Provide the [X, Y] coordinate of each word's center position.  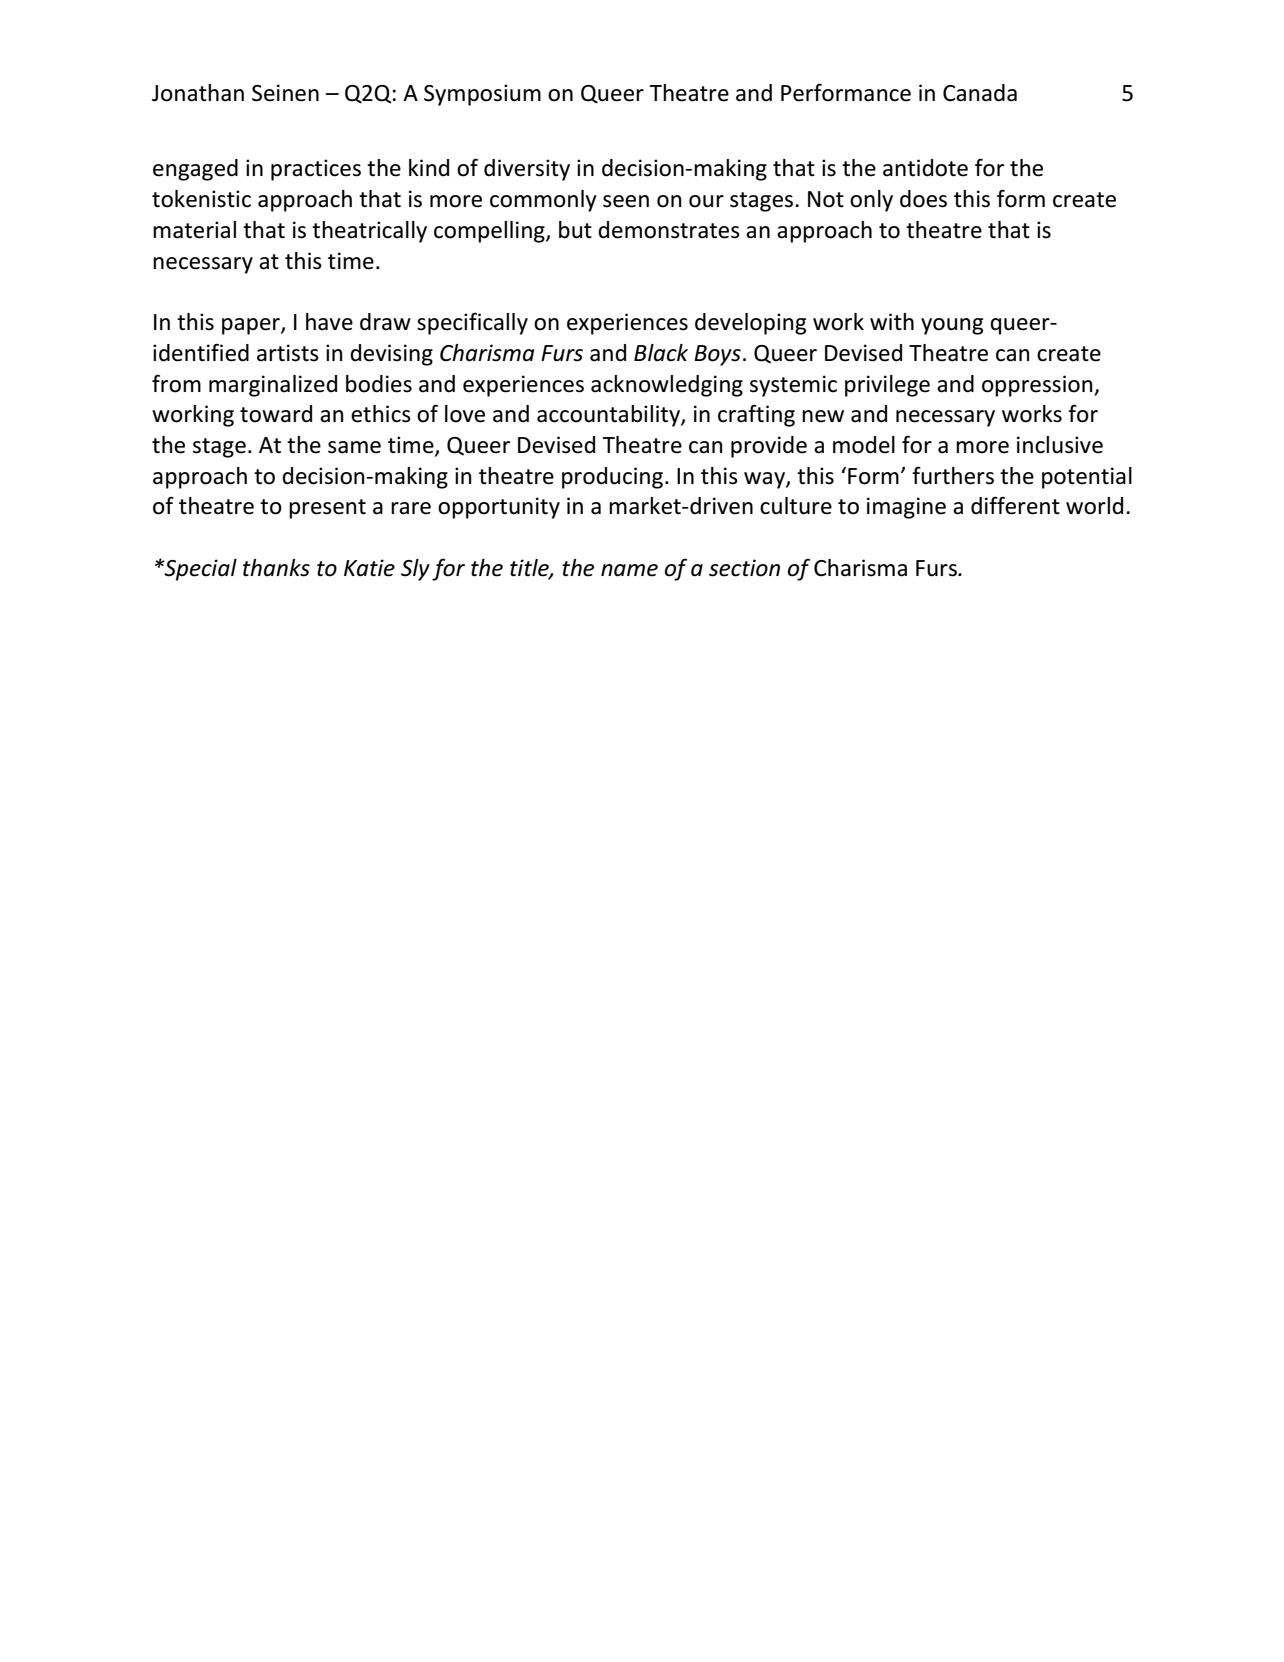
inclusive [1060, 445]
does [923, 199]
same [354, 447]
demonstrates [669, 230]
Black [661, 353]
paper [252, 326]
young [952, 326]
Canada [980, 93]
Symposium [482, 95]
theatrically [369, 232]
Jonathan [198, 93]
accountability [609, 416]
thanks [276, 568]
